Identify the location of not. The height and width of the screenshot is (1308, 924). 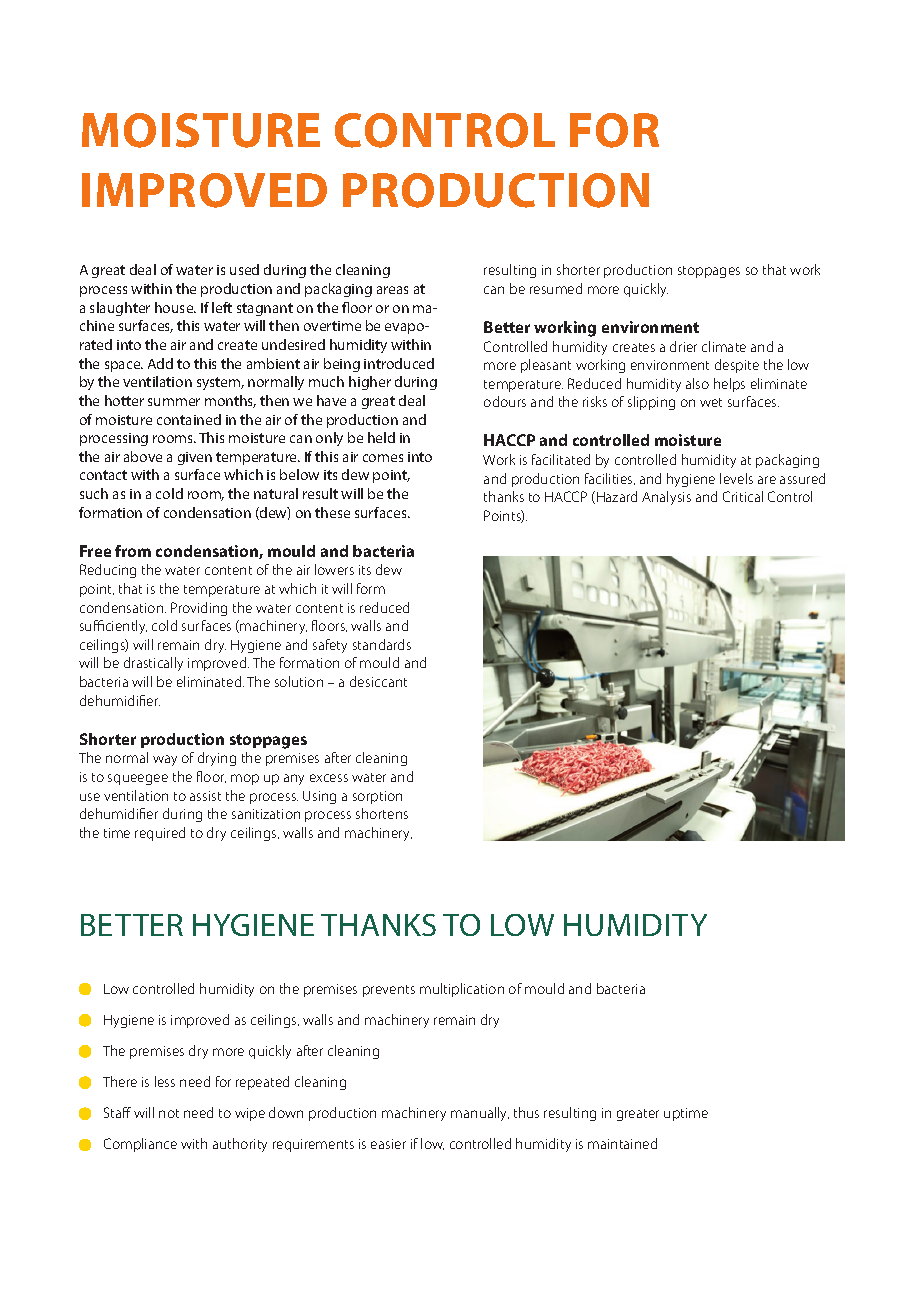
(169, 1113).
